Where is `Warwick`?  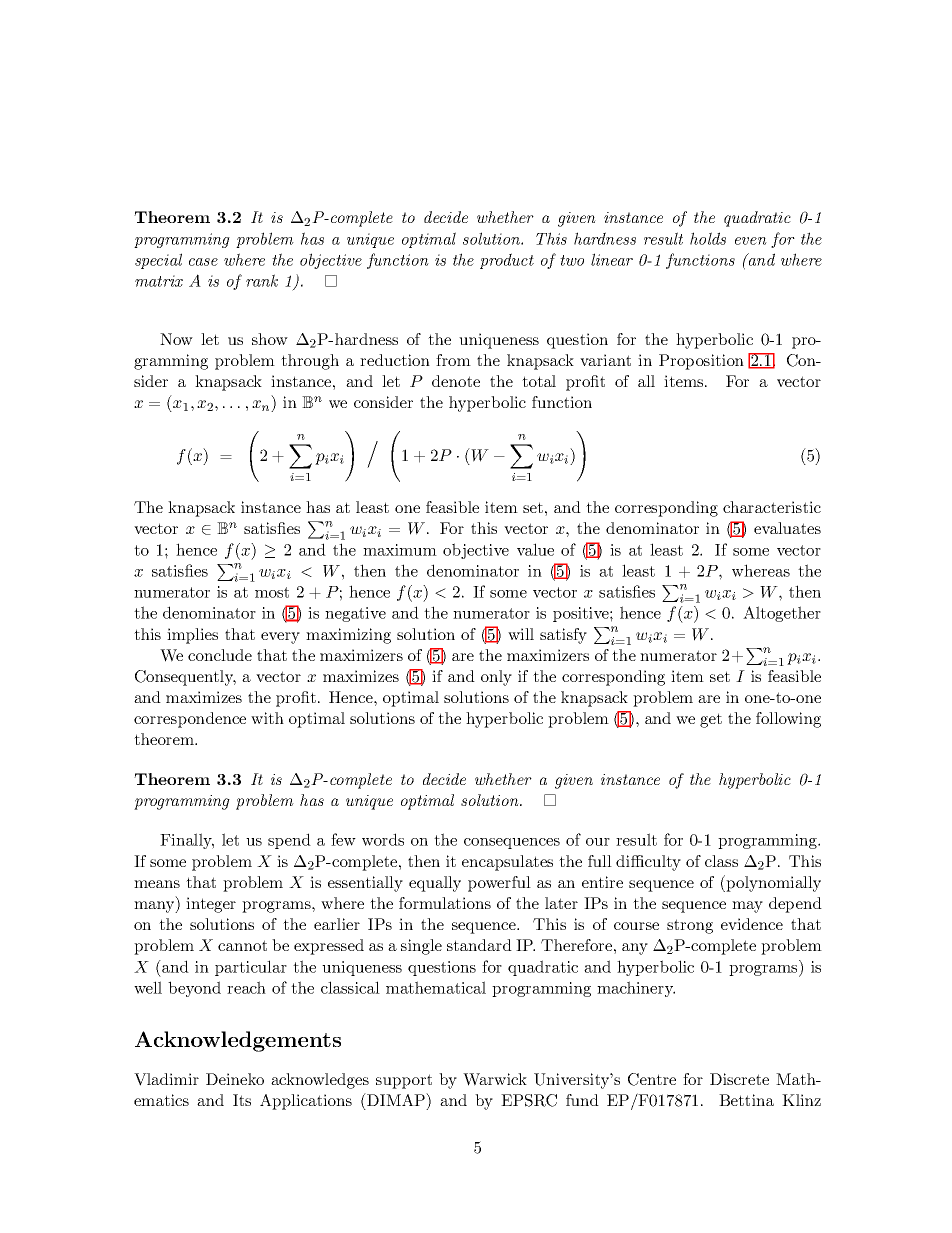
Warwick is located at coordinates (495, 1079).
